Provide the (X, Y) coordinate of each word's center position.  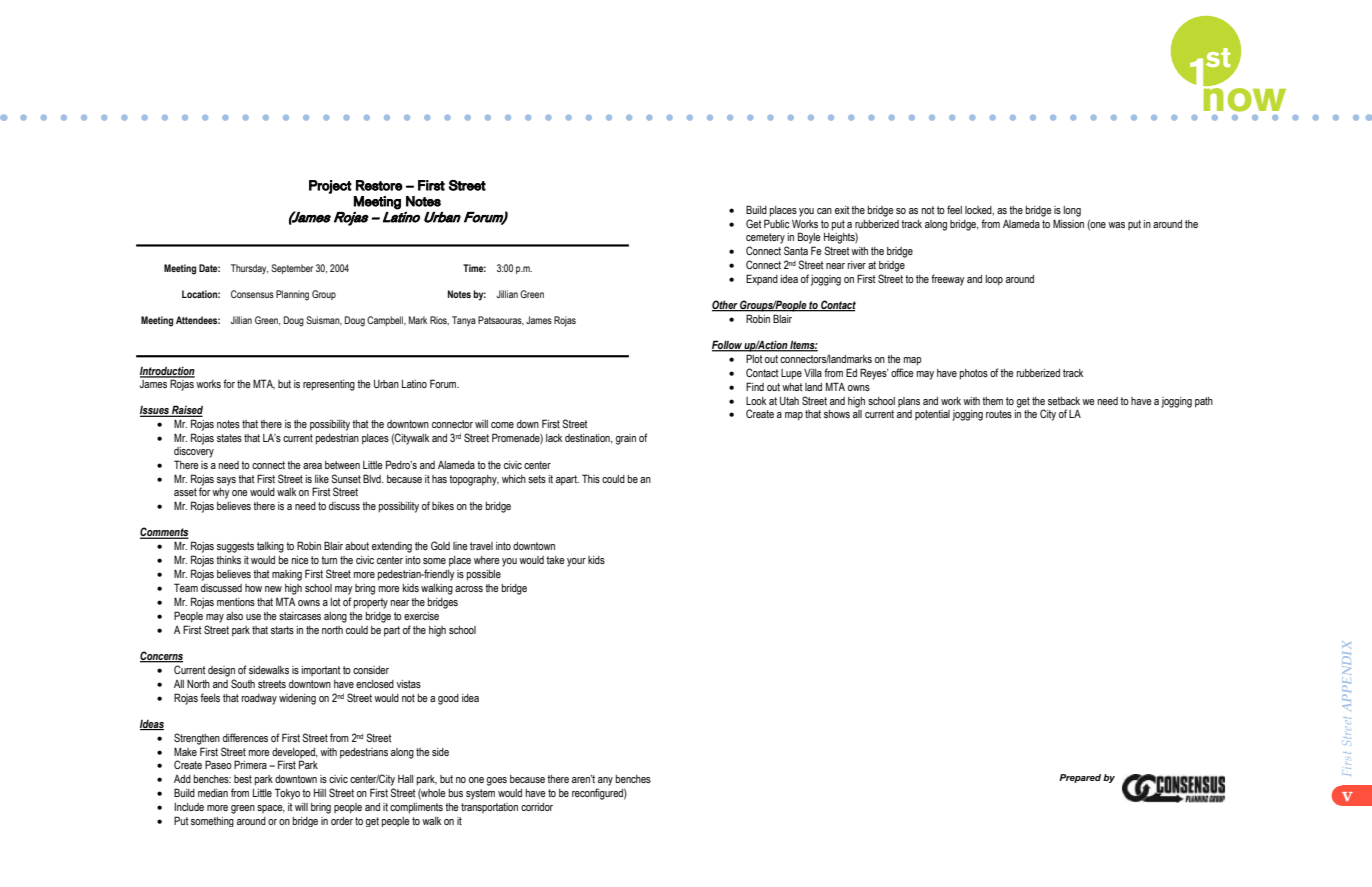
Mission (1068, 223)
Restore (379, 185)
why (221, 493)
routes (999, 414)
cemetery (765, 238)
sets (537, 479)
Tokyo (287, 794)
